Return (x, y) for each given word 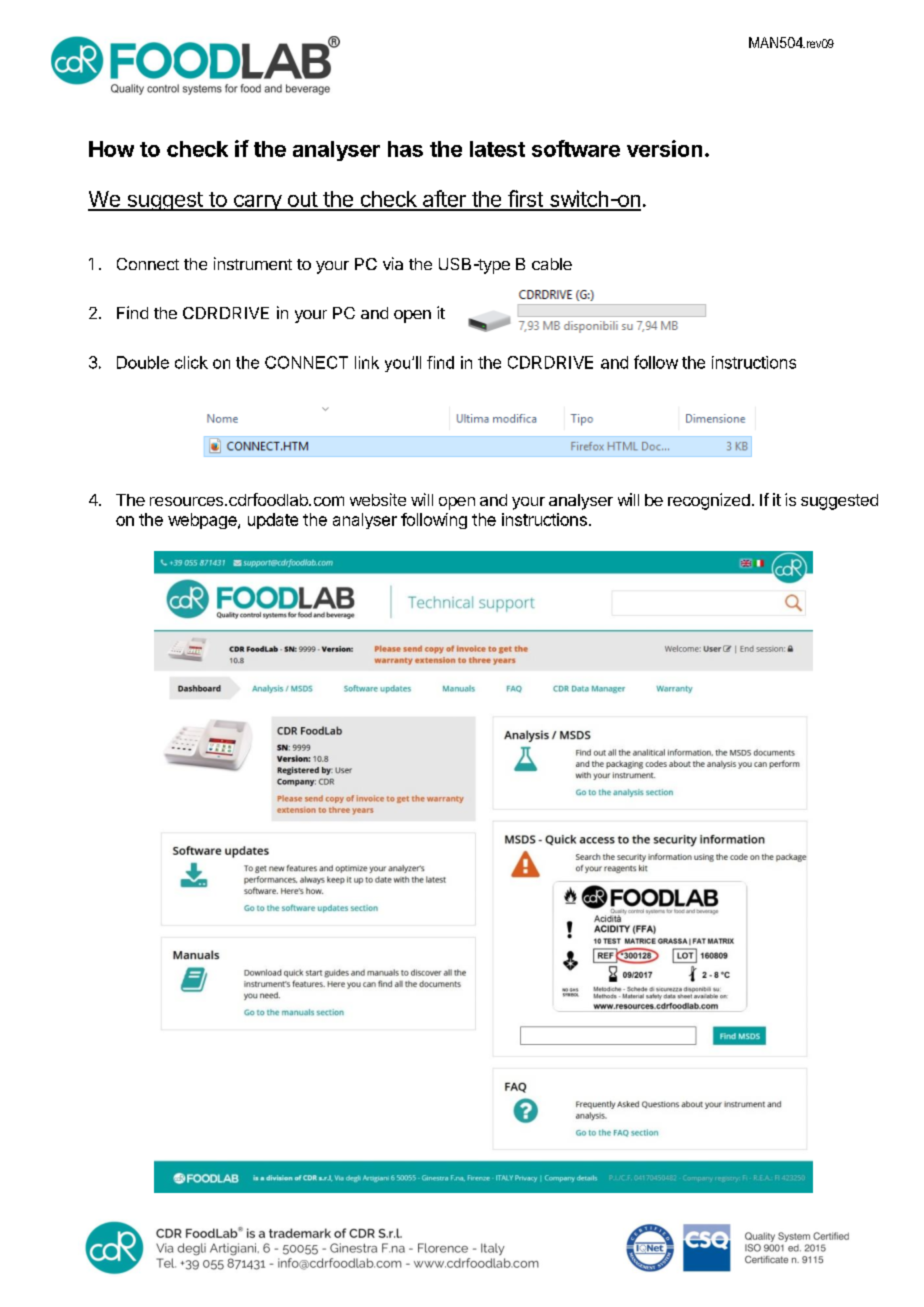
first (525, 200)
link (367, 362)
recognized (709, 501)
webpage (203, 521)
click (191, 362)
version (664, 148)
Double (143, 362)
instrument (253, 263)
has (405, 149)
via (393, 263)
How (111, 149)
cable (552, 264)
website (378, 499)
